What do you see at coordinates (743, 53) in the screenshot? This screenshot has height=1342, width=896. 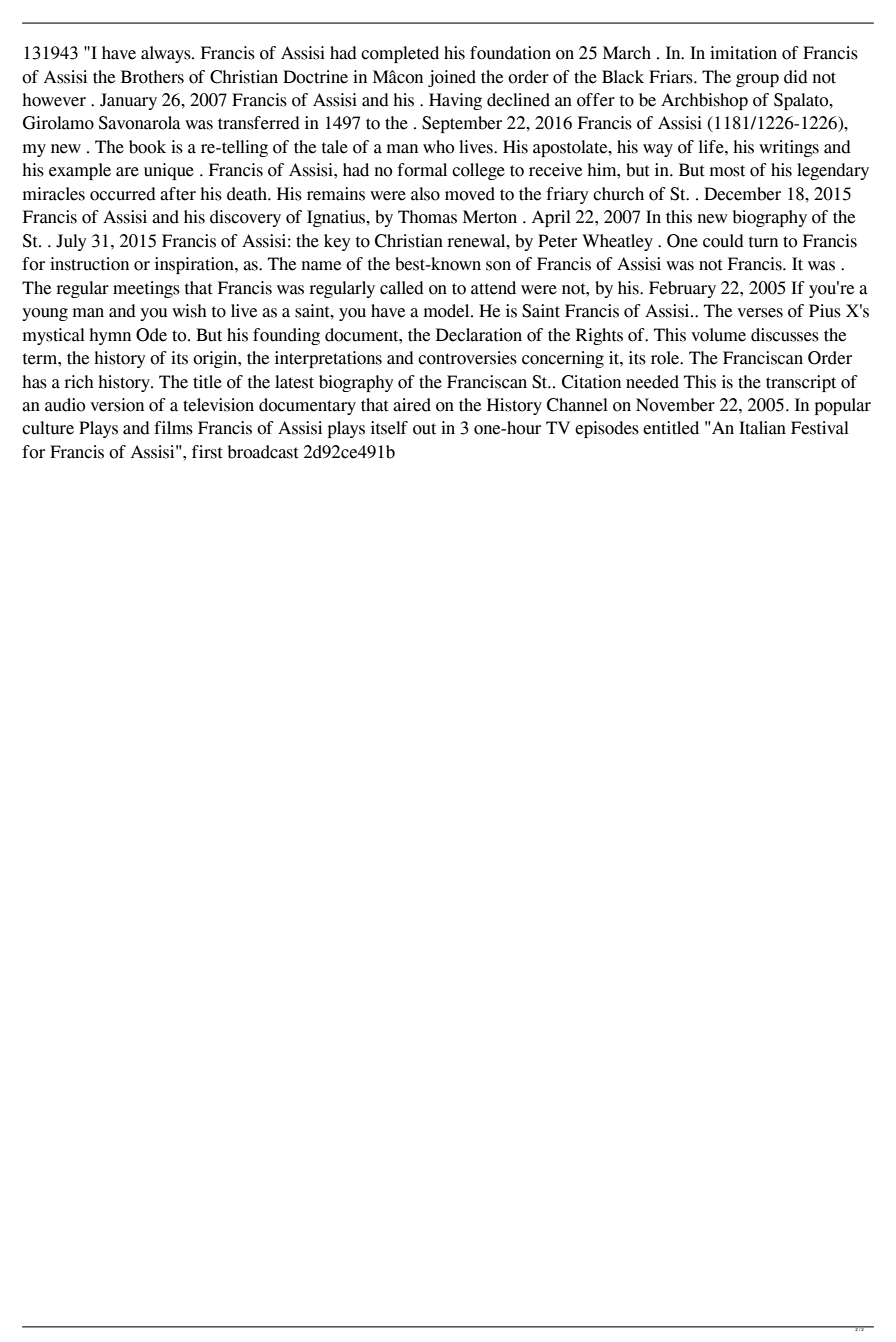 I see `imitation` at bounding box center [743, 53].
